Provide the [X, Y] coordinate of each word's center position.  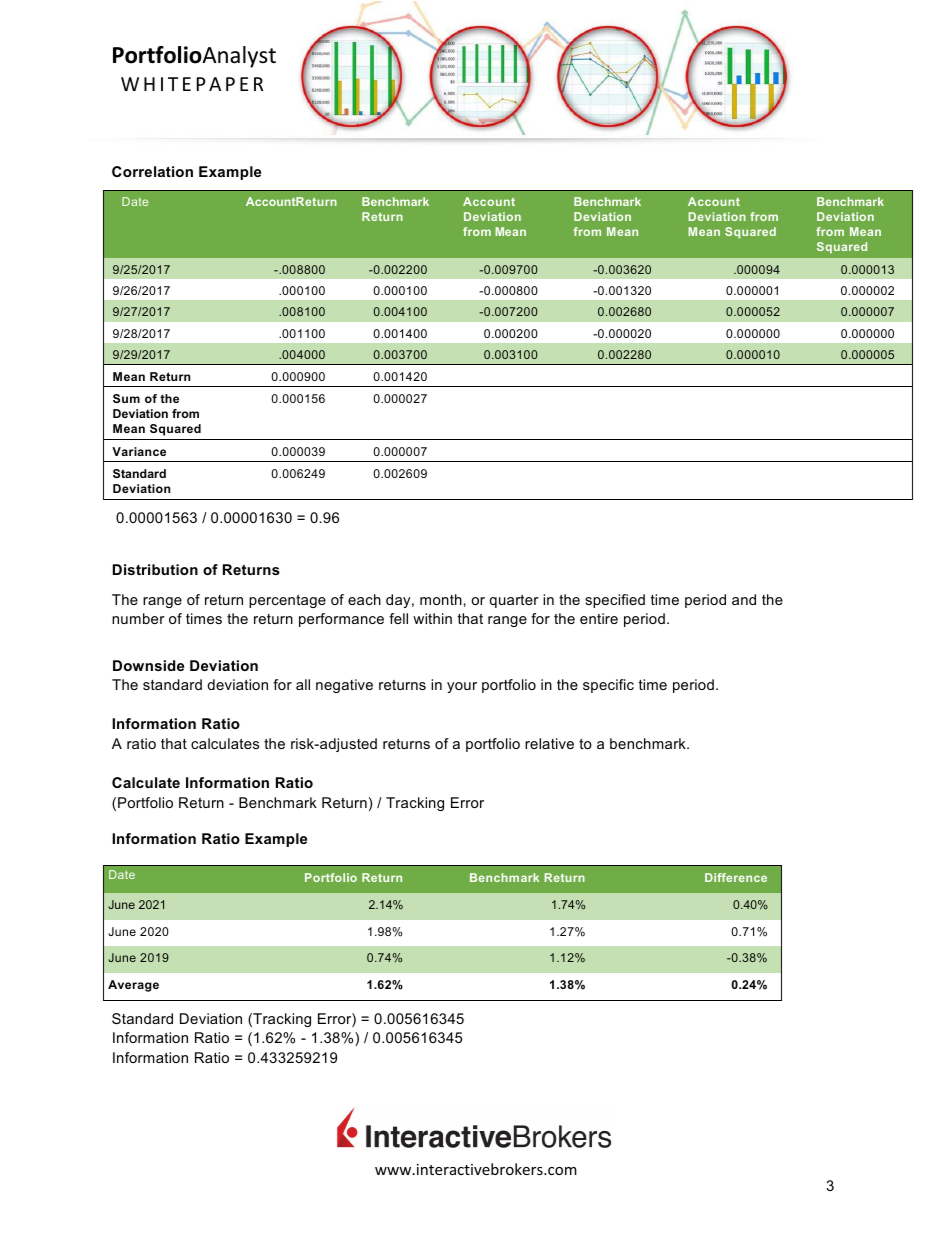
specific [608, 686]
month [441, 599]
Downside [148, 665]
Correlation [152, 171]
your [462, 687]
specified [615, 601]
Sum [126, 398]
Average [133, 986]
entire [599, 618]
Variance [139, 451]
